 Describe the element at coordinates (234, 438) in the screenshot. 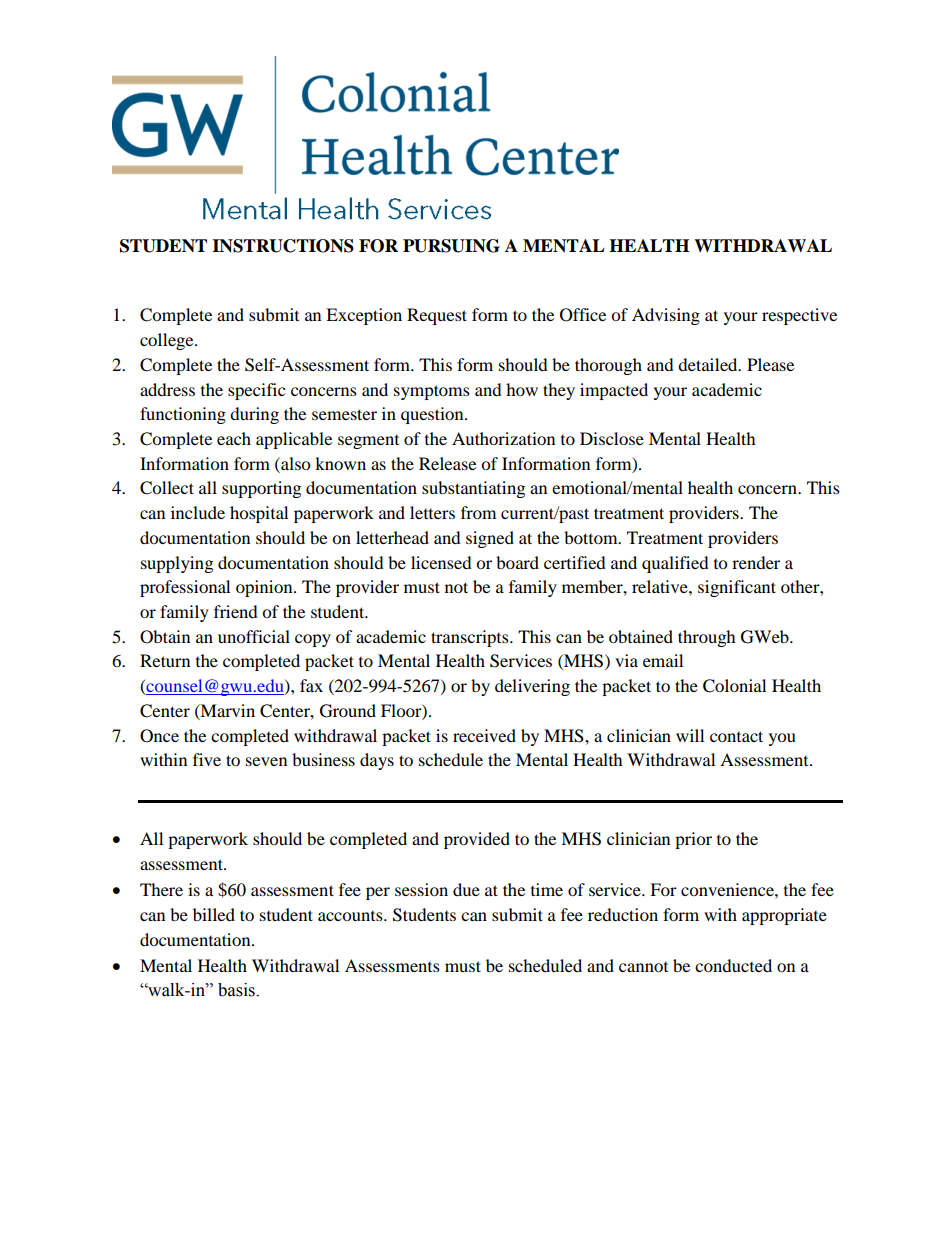

I see `each` at that location.
